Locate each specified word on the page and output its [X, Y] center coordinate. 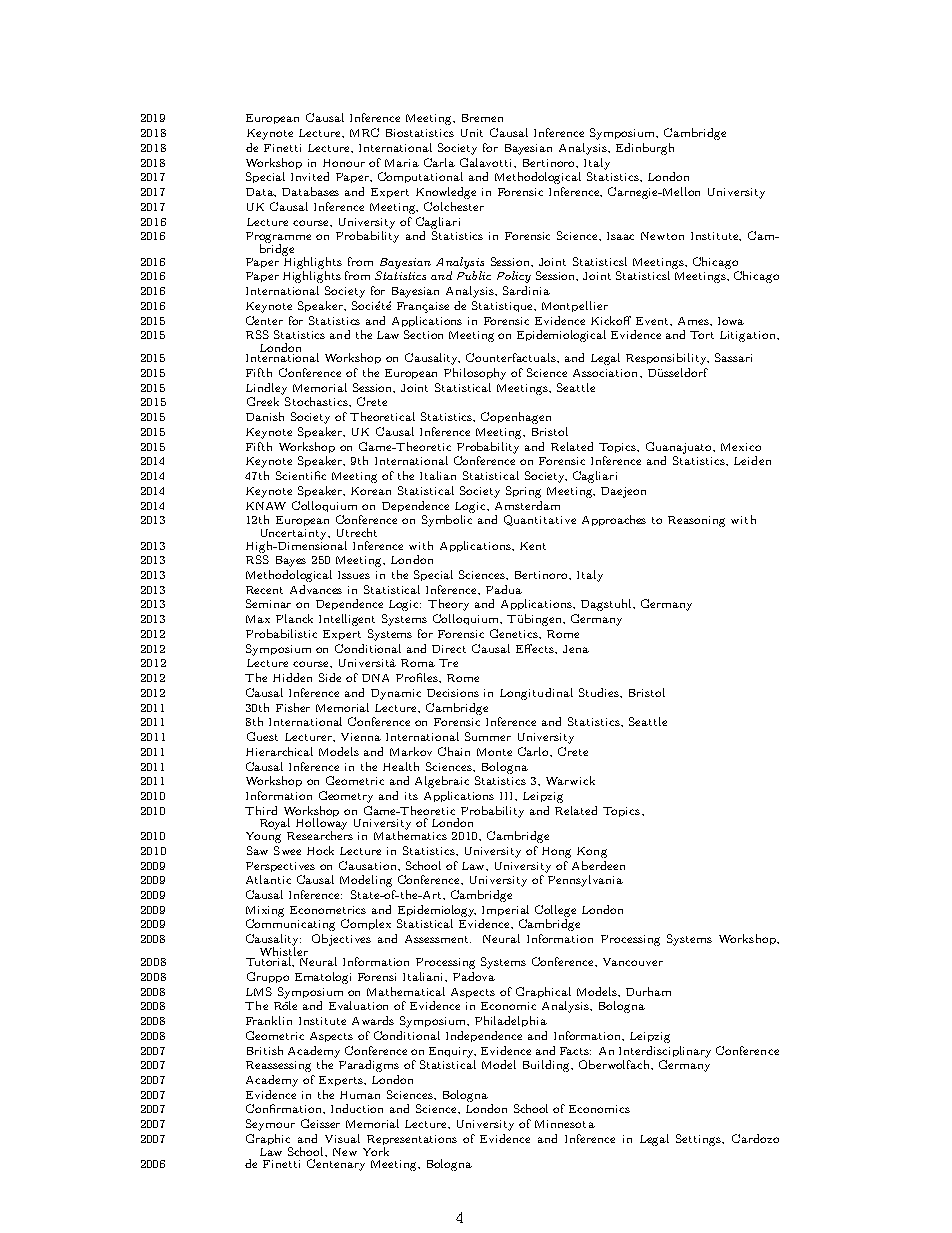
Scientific [301, 475]
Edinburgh [645, 149]
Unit [472, 133]
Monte [494, 752]
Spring [523, 492]
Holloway [321, 824]
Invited [310, 176]
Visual [342, 1138]
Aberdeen [598, 865]
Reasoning [696, 521]
